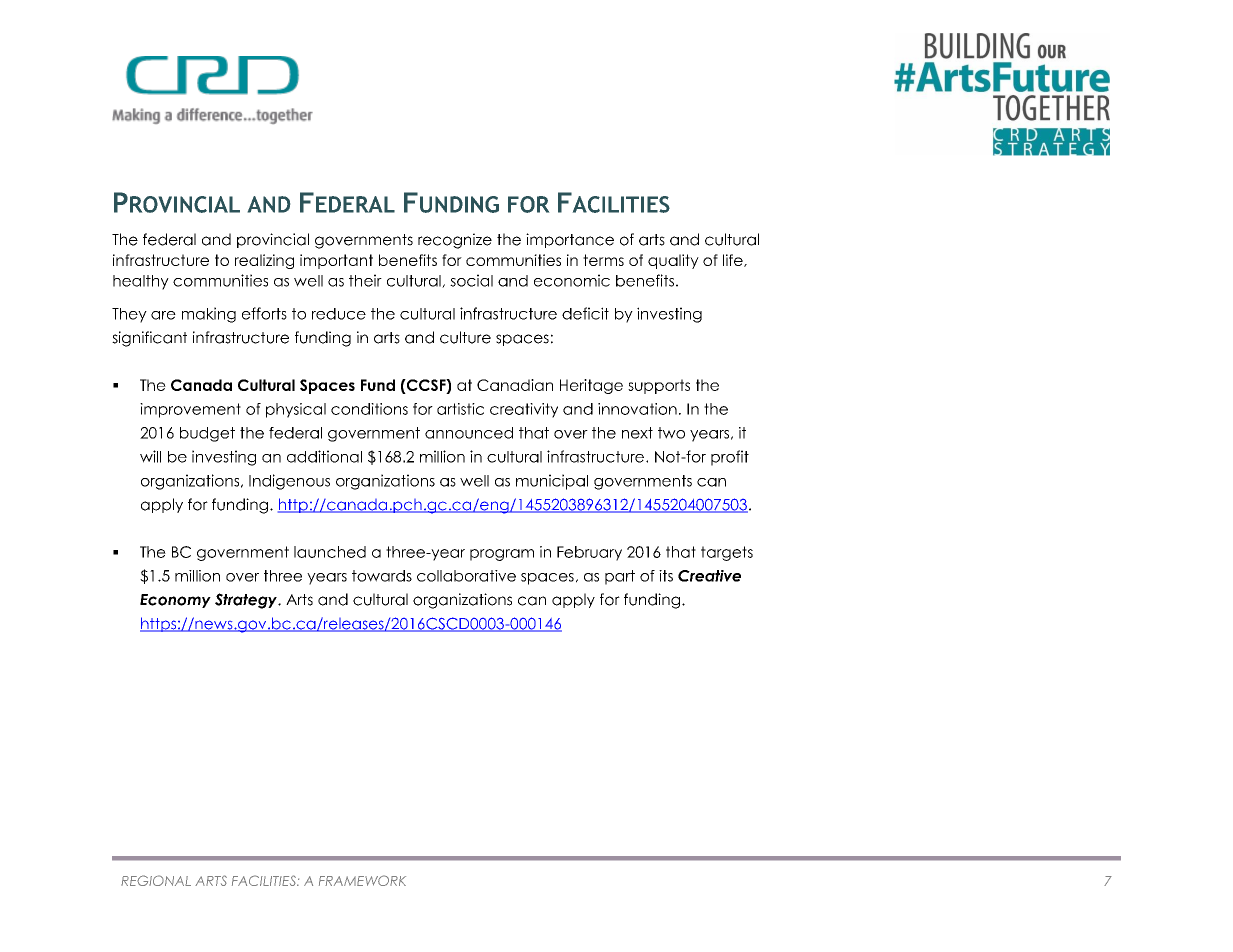  I want to click on part, so click(620, 577).
